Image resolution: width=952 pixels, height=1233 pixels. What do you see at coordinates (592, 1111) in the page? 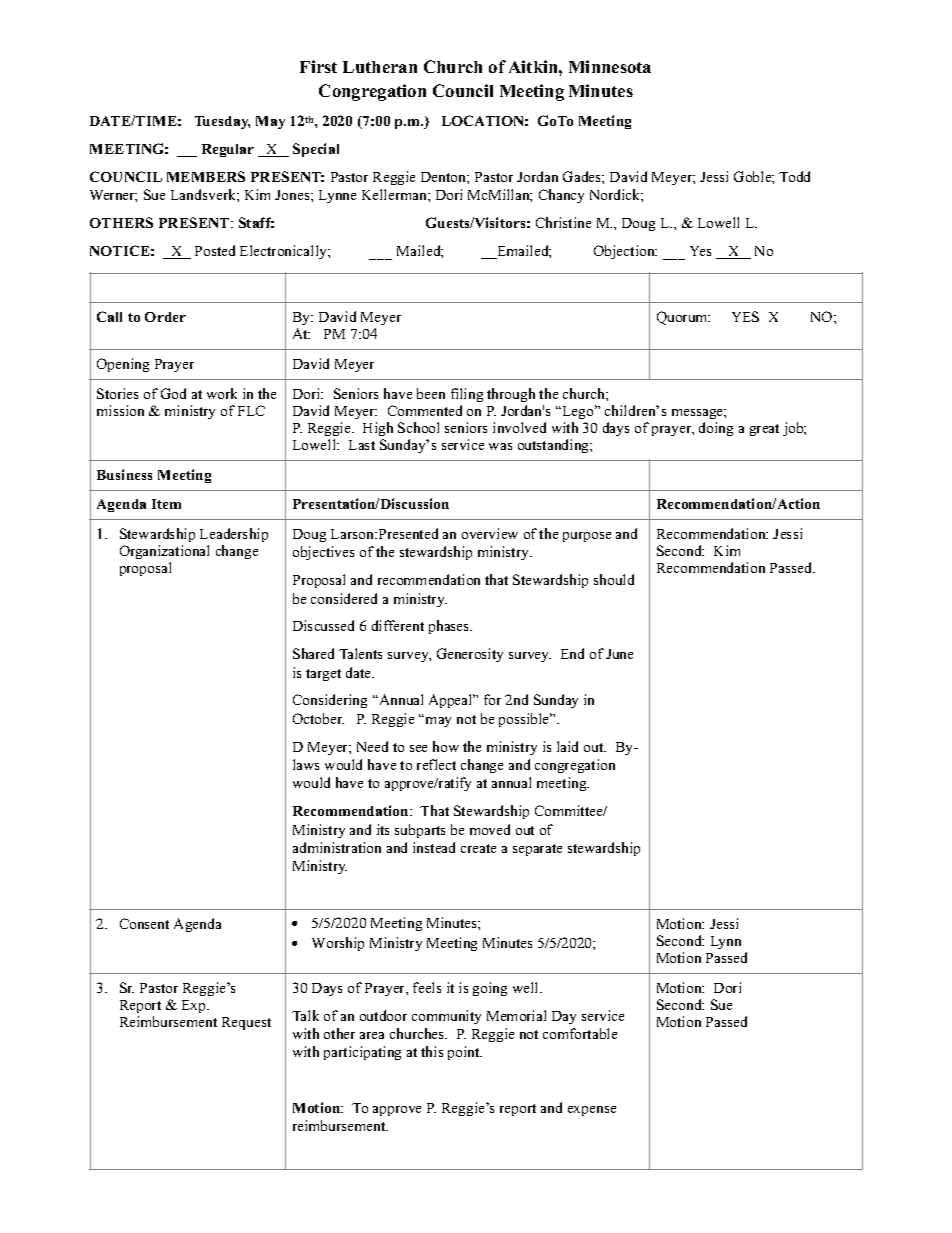
I see `expense` at bounding box center [592, 1111].
